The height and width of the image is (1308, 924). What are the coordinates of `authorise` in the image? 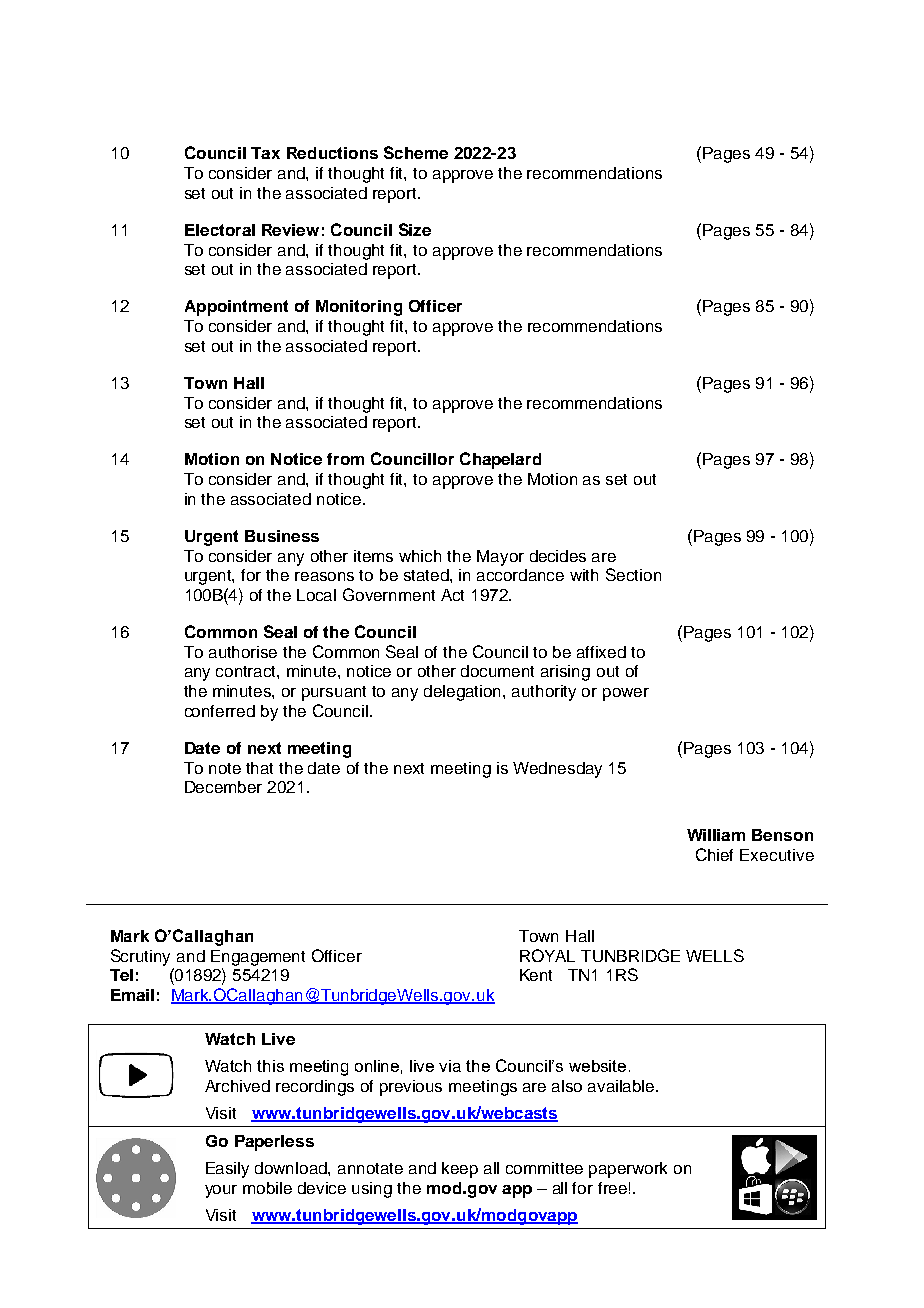 It's located at (243, 652).
